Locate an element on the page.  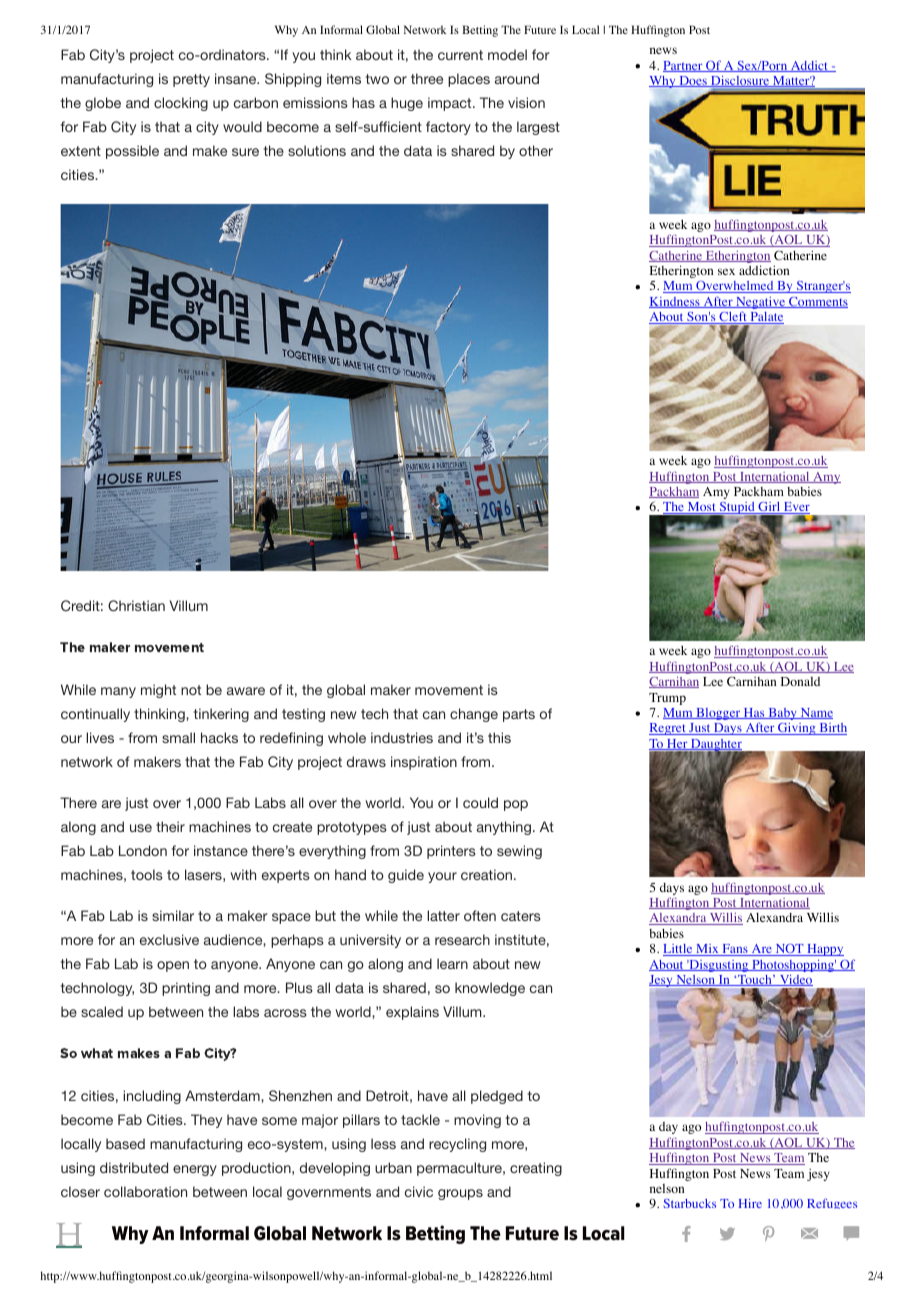
their is located at coordinates (170, 826).
